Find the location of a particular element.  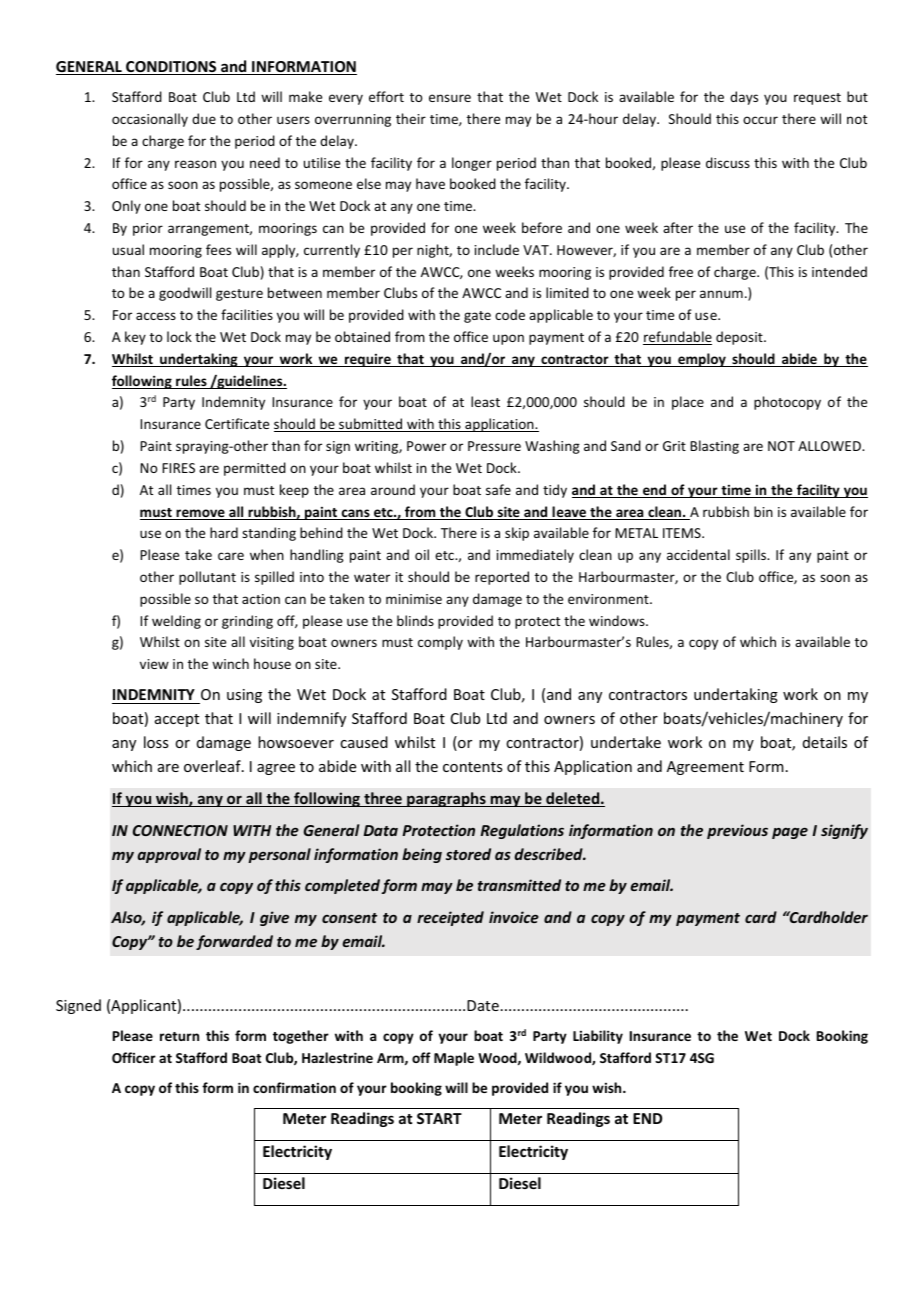

pollutant is located at coordinates (207, 578).
